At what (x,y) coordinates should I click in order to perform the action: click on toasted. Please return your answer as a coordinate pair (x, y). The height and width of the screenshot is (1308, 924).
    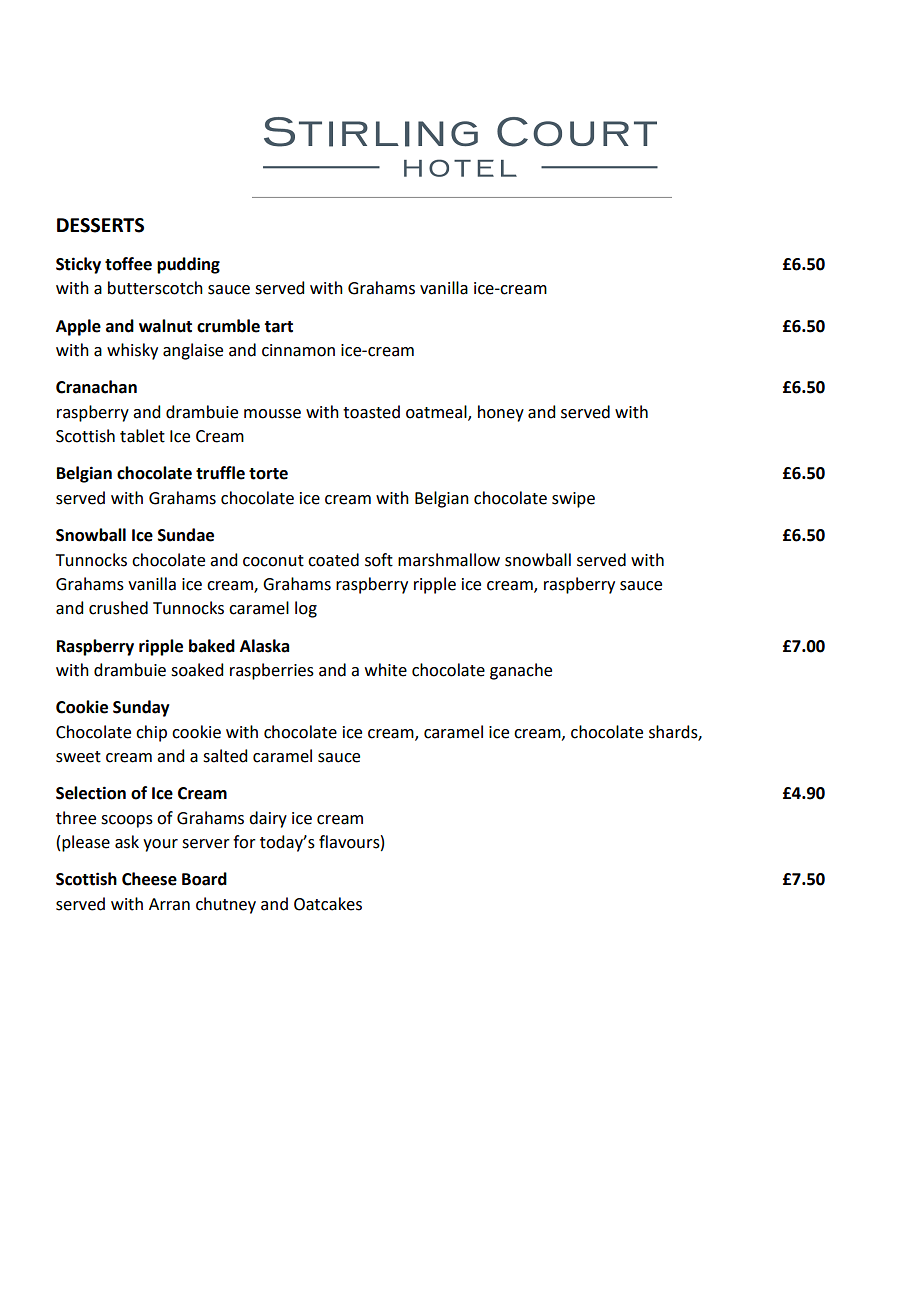
    Looking at the image, I should click on (371, 412).
